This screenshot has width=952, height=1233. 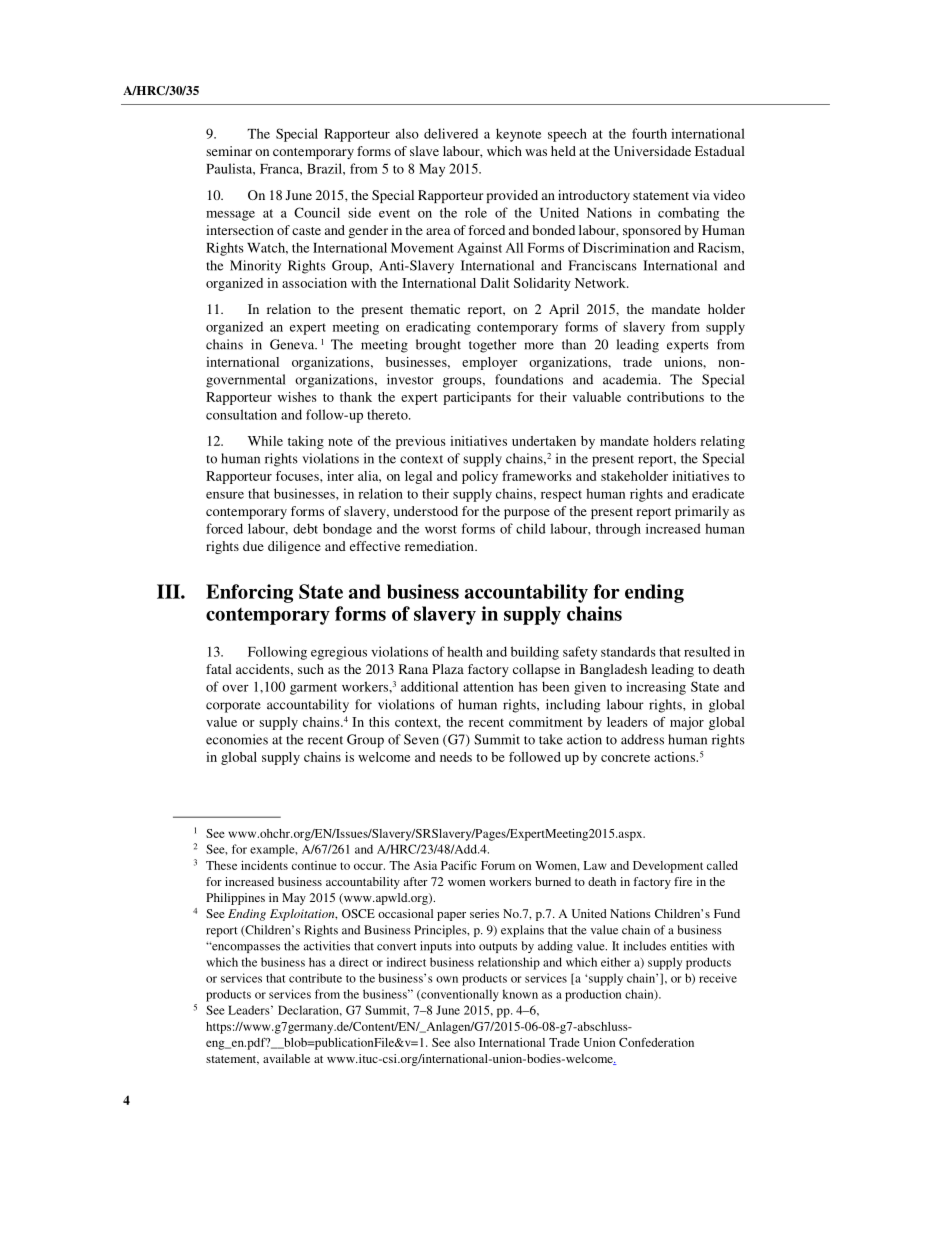 What do you see at coordinates (229, 151) in the screenshot?
I see `seminar` at bounding box center [229, 151].
